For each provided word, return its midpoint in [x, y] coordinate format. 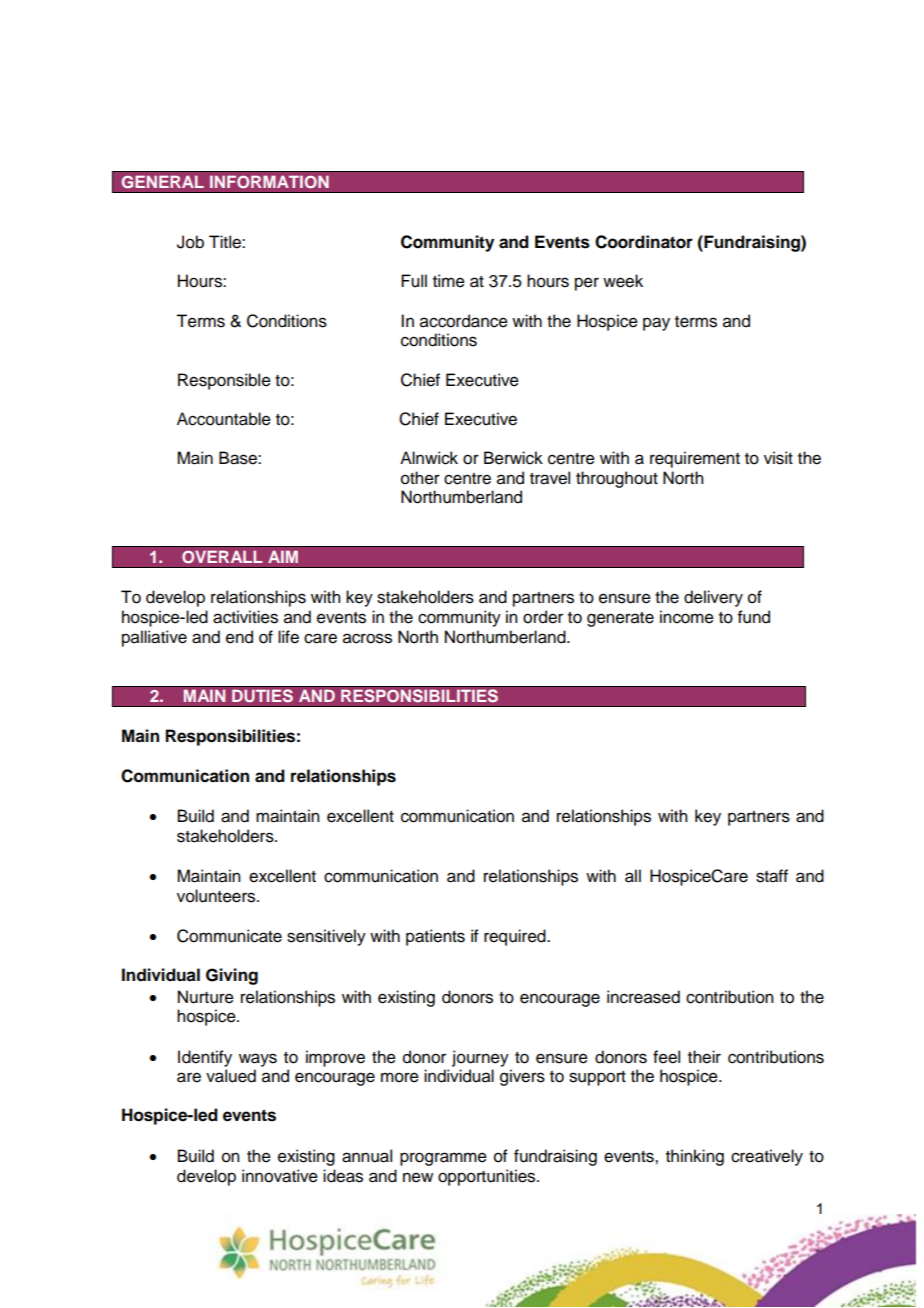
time [449, 281]
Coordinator [644, 242]
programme [443, 1159]
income [687, 617]
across [367, 638]
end [239, 637]
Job [190, 242]
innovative [280, 1176]
